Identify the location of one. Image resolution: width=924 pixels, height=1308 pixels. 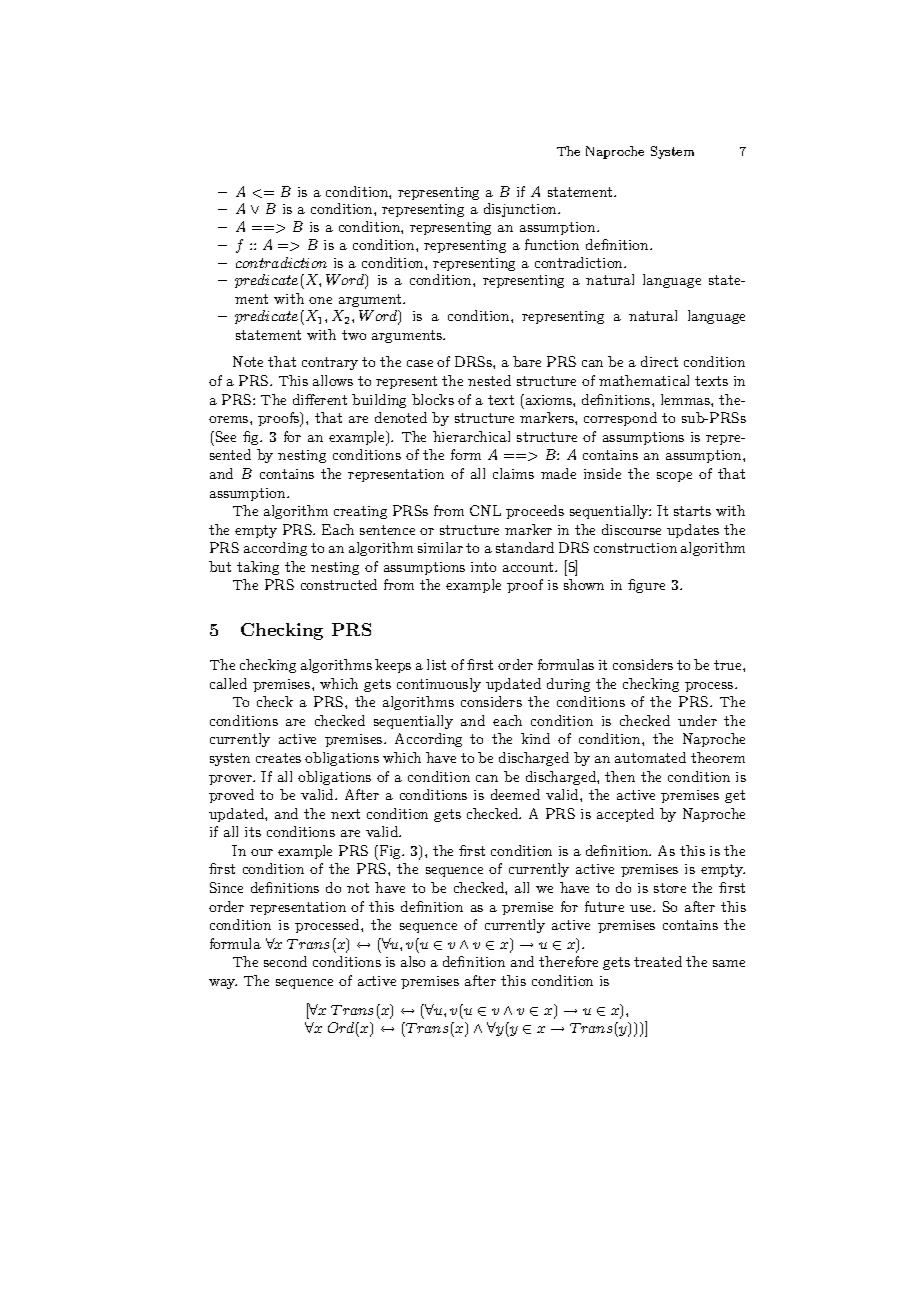
(320, 300).
